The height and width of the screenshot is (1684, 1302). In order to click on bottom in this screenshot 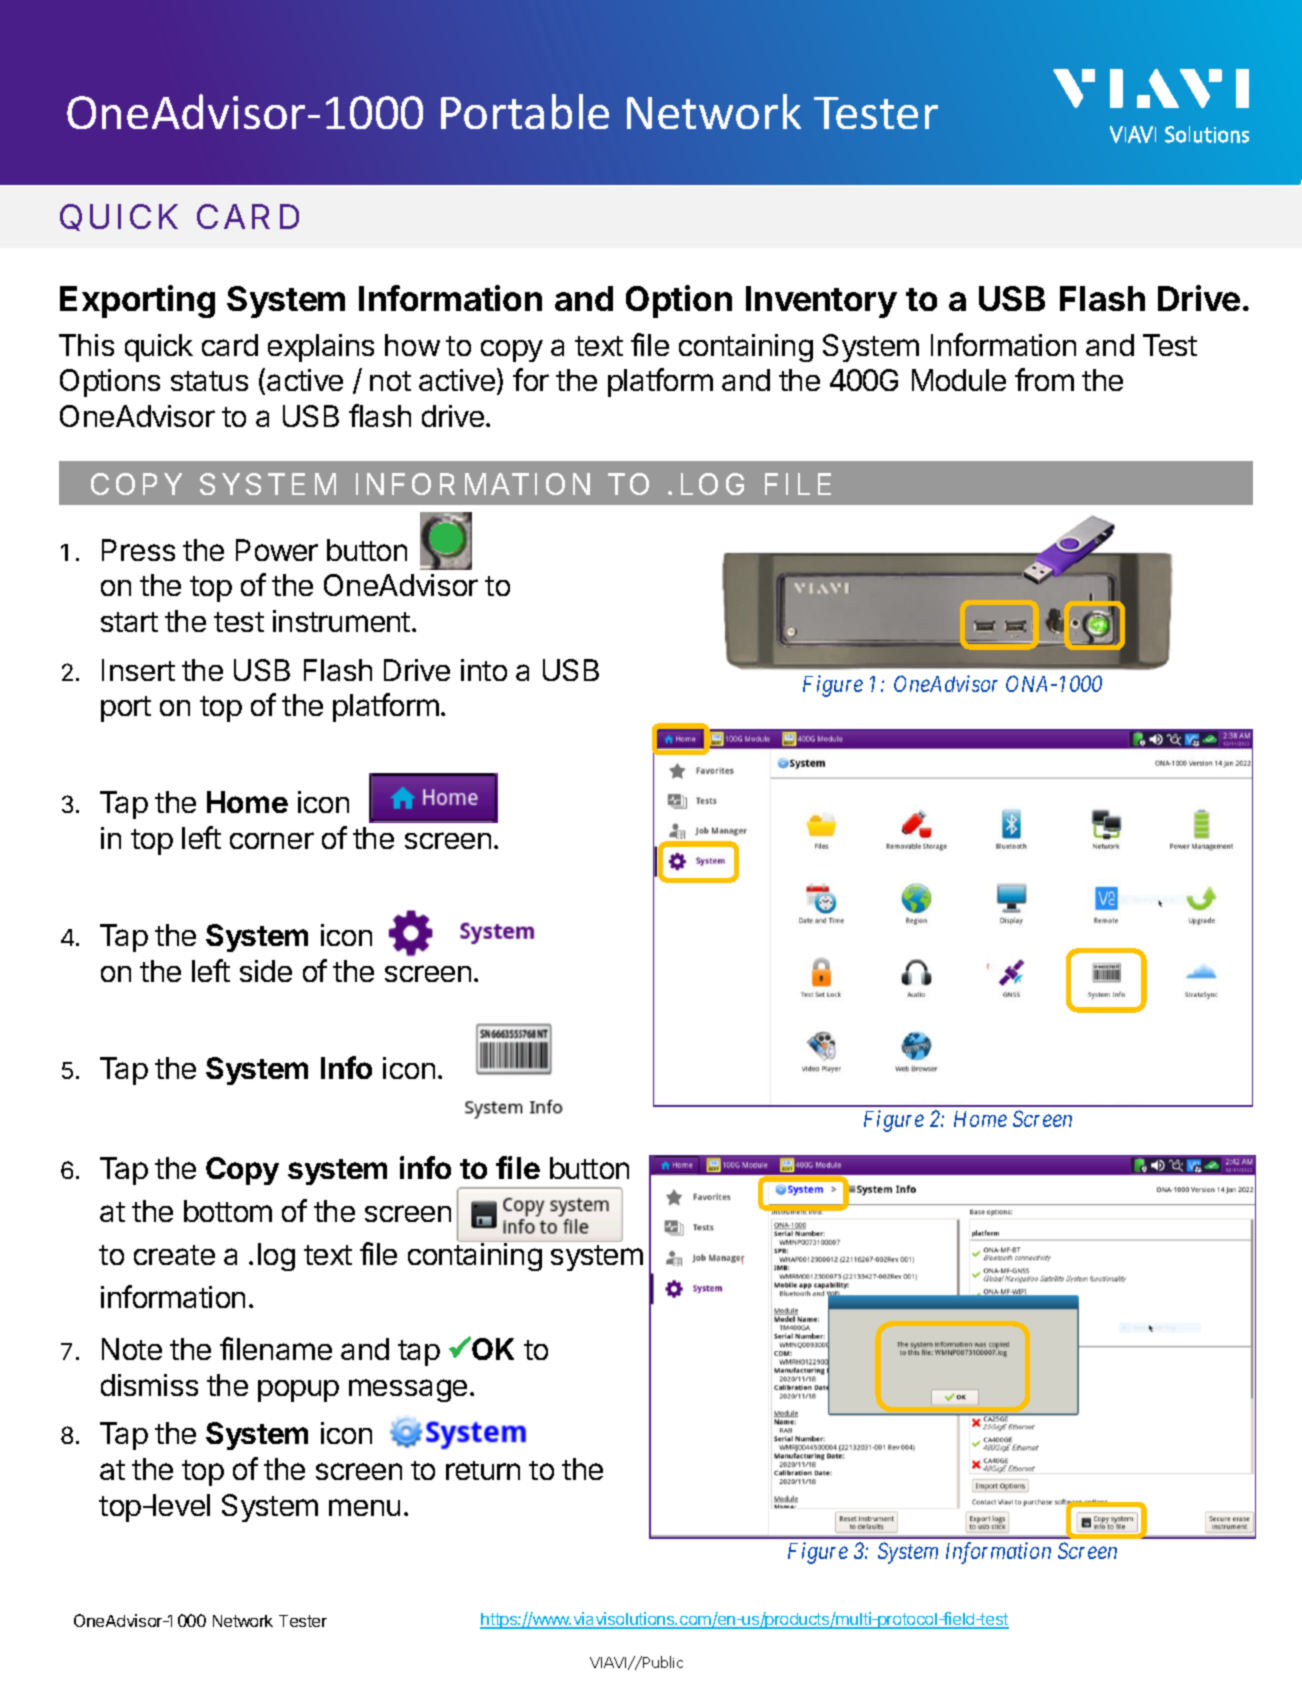, I will do `click(228, 1211)`.
